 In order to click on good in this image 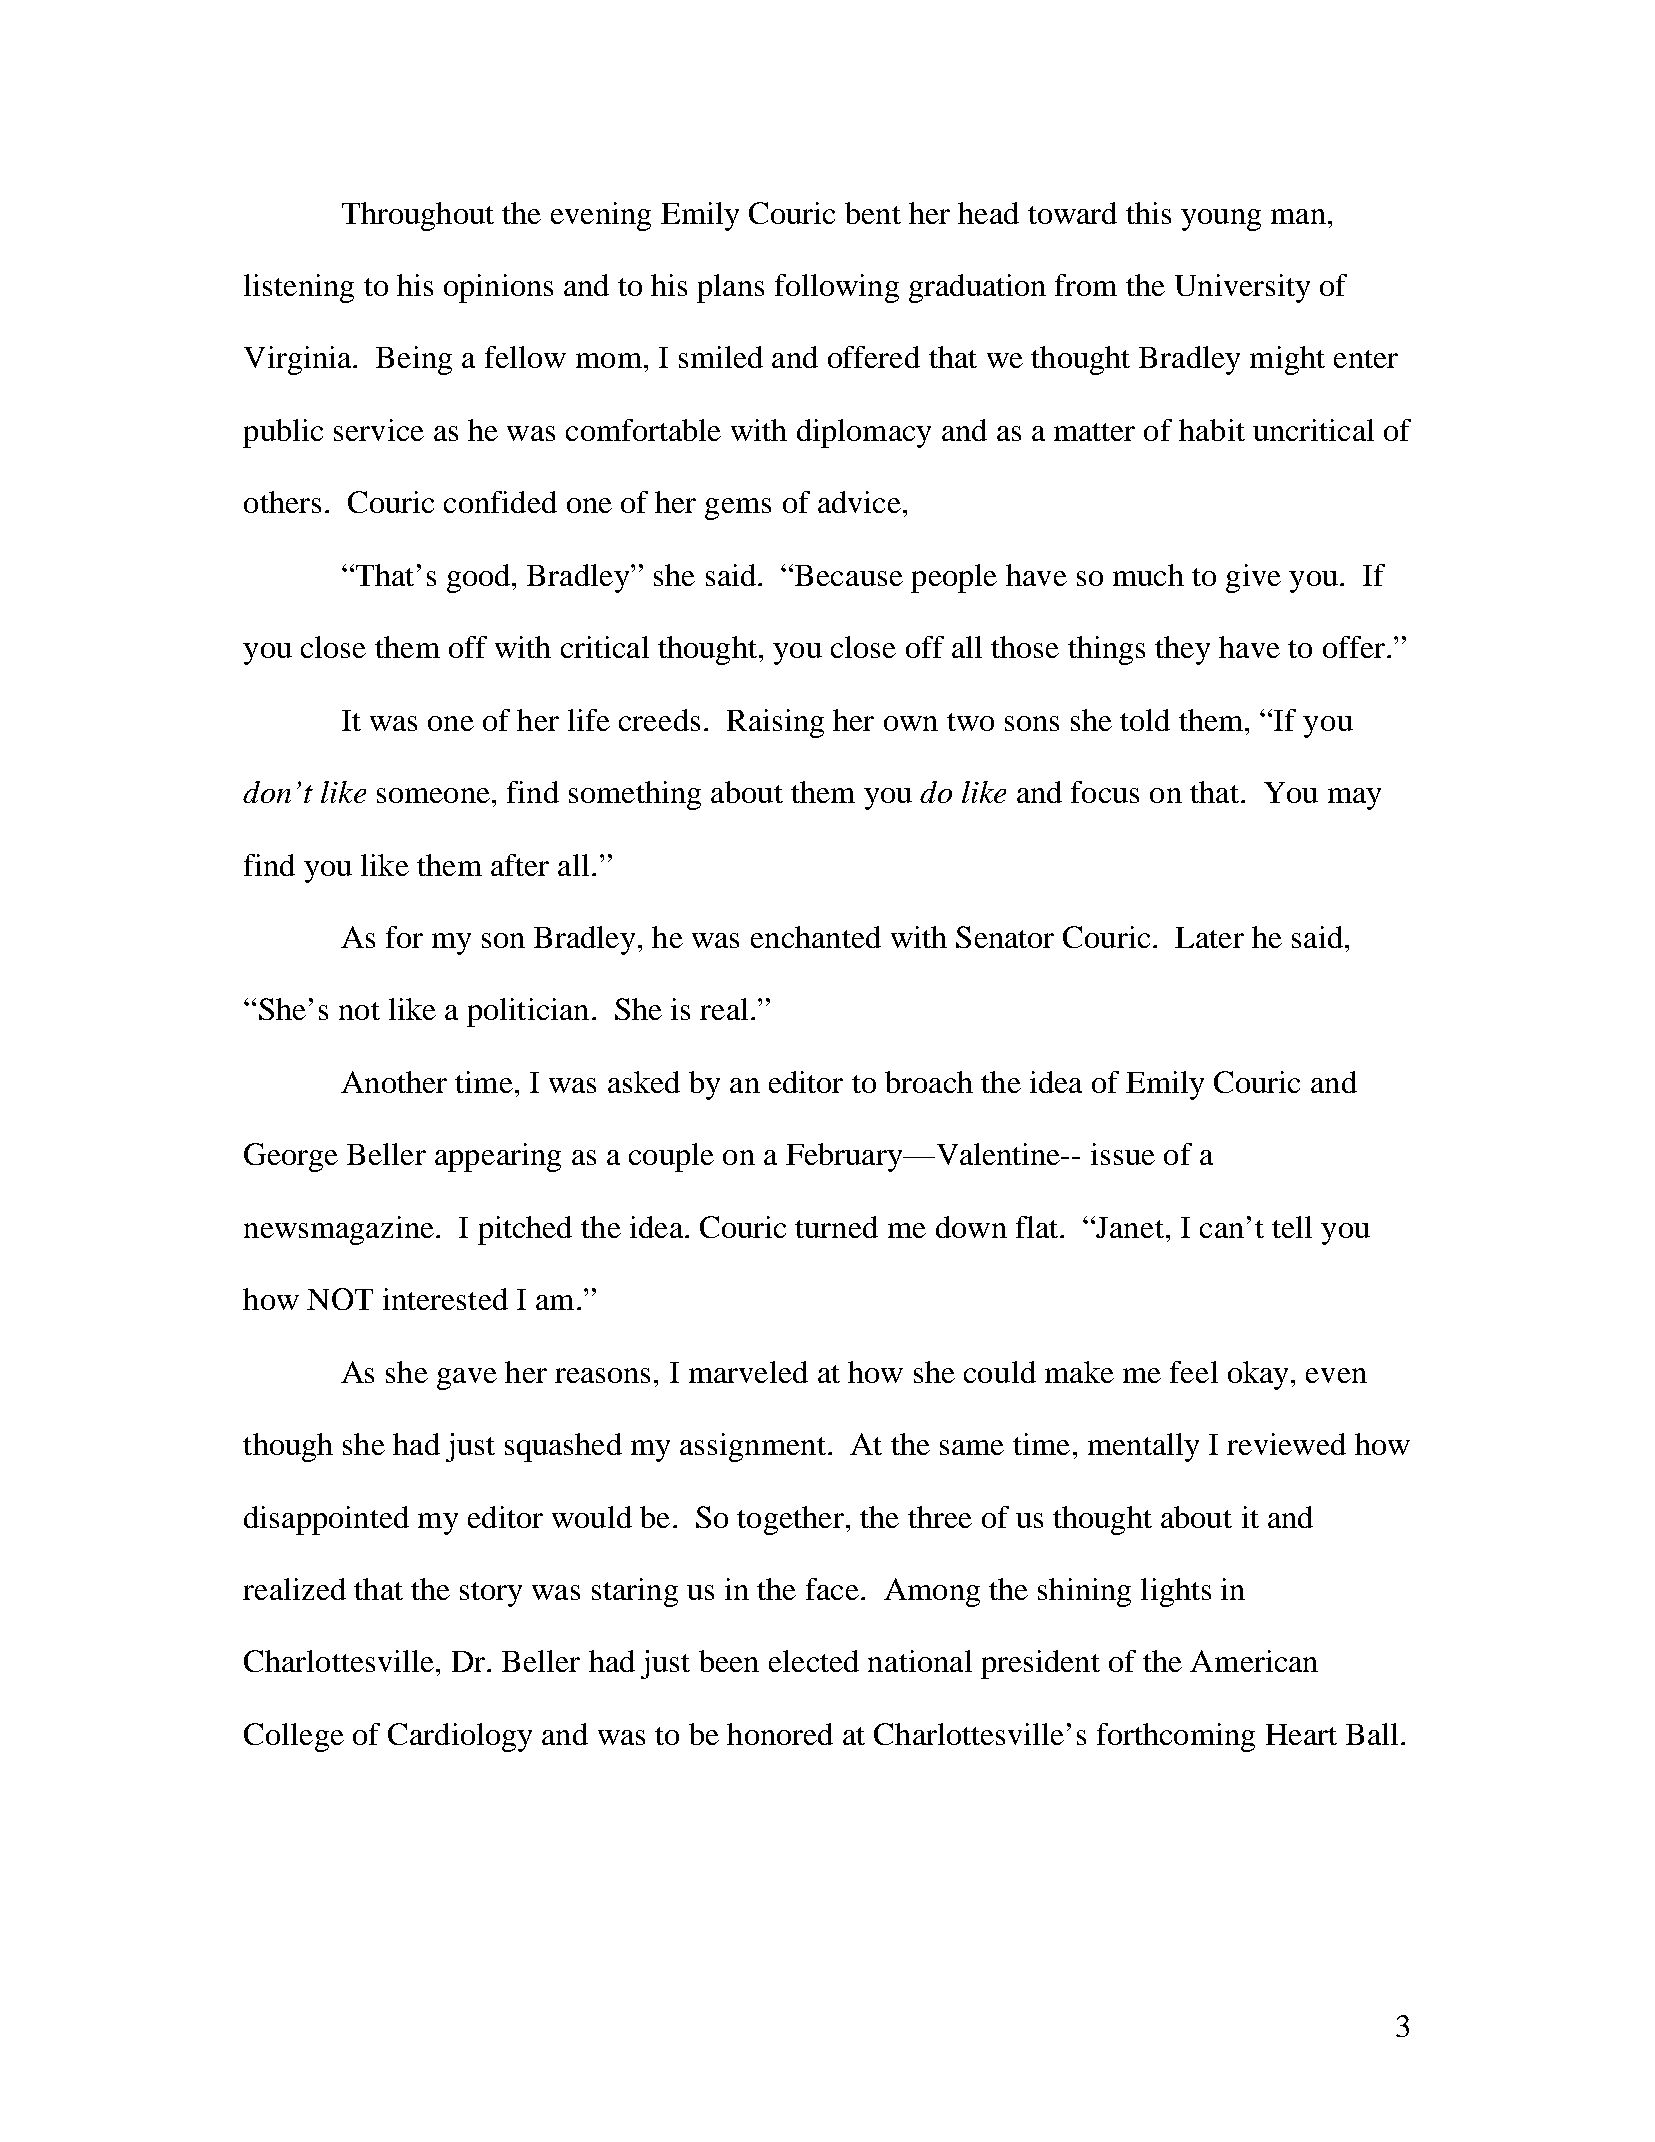, I will do `click(480, 578)`.
